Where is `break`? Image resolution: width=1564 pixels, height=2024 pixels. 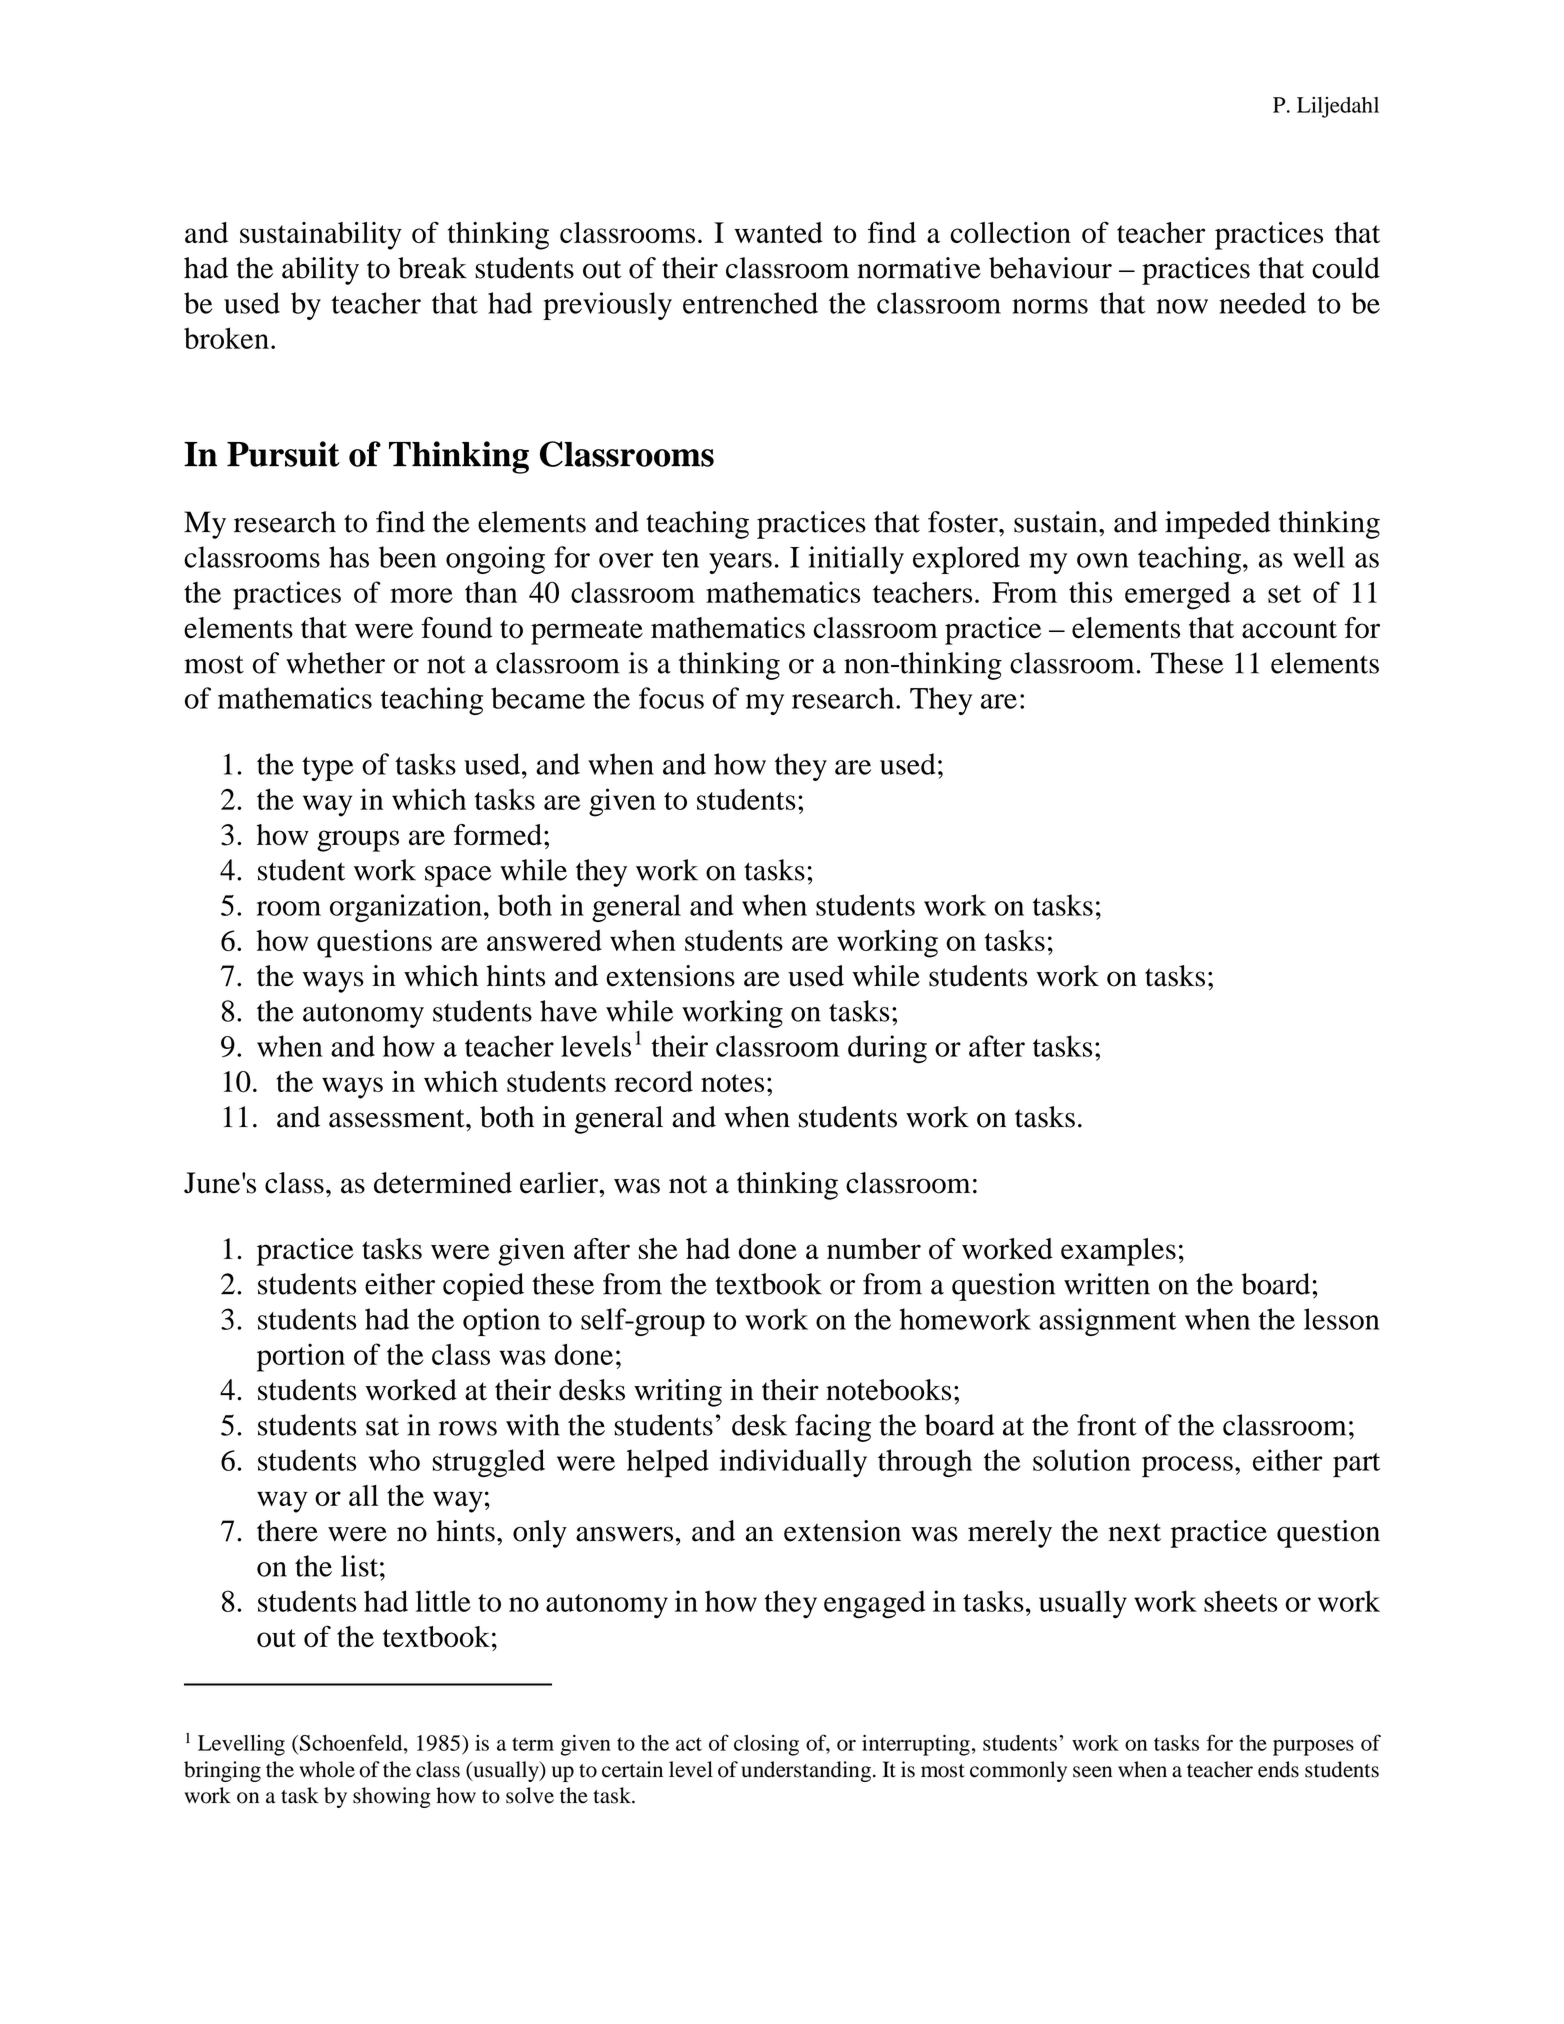 break is located at coordinates (432, 268).
